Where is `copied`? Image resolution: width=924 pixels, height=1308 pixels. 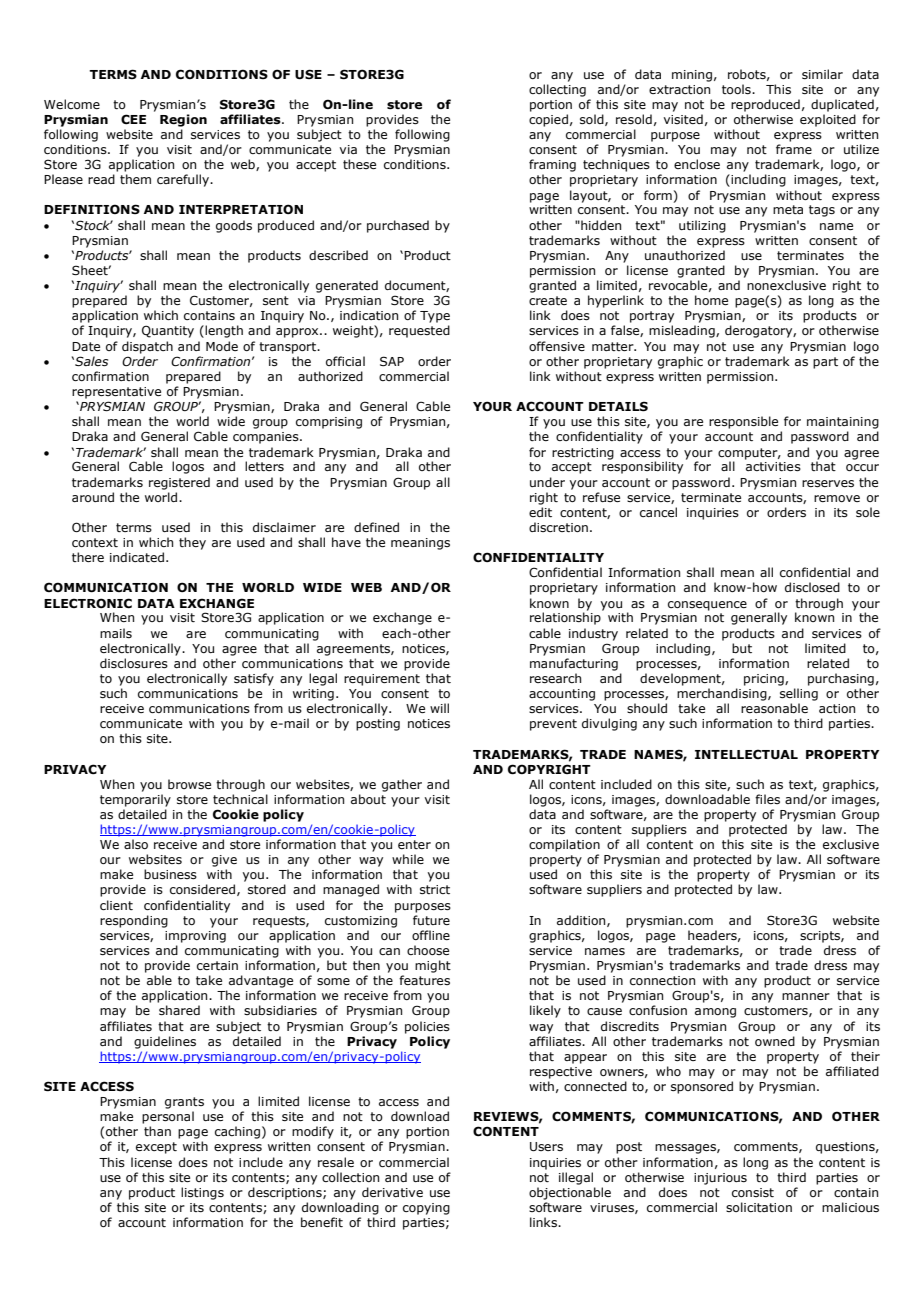
copied is located at coordinates (548, 120).
